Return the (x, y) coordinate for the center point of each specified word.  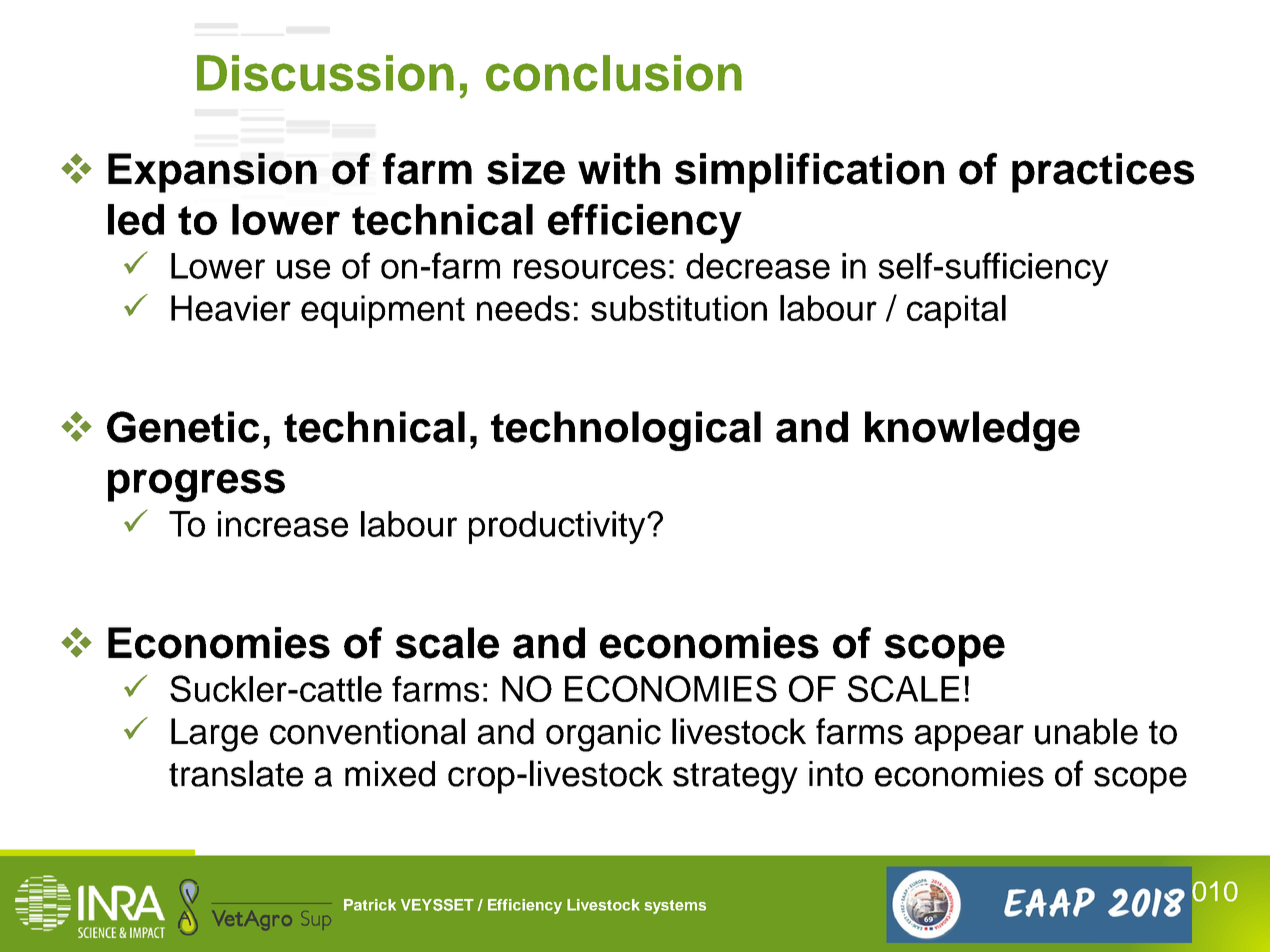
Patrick (370, 905)
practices (1103, 173)
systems (675, 907)
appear (969, 738)
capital (956, 311)
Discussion (325, 73)
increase (283, 524)
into (836, 774)
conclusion (614, 73)
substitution (679, 308)
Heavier (231, 308)
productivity (558, 527)
